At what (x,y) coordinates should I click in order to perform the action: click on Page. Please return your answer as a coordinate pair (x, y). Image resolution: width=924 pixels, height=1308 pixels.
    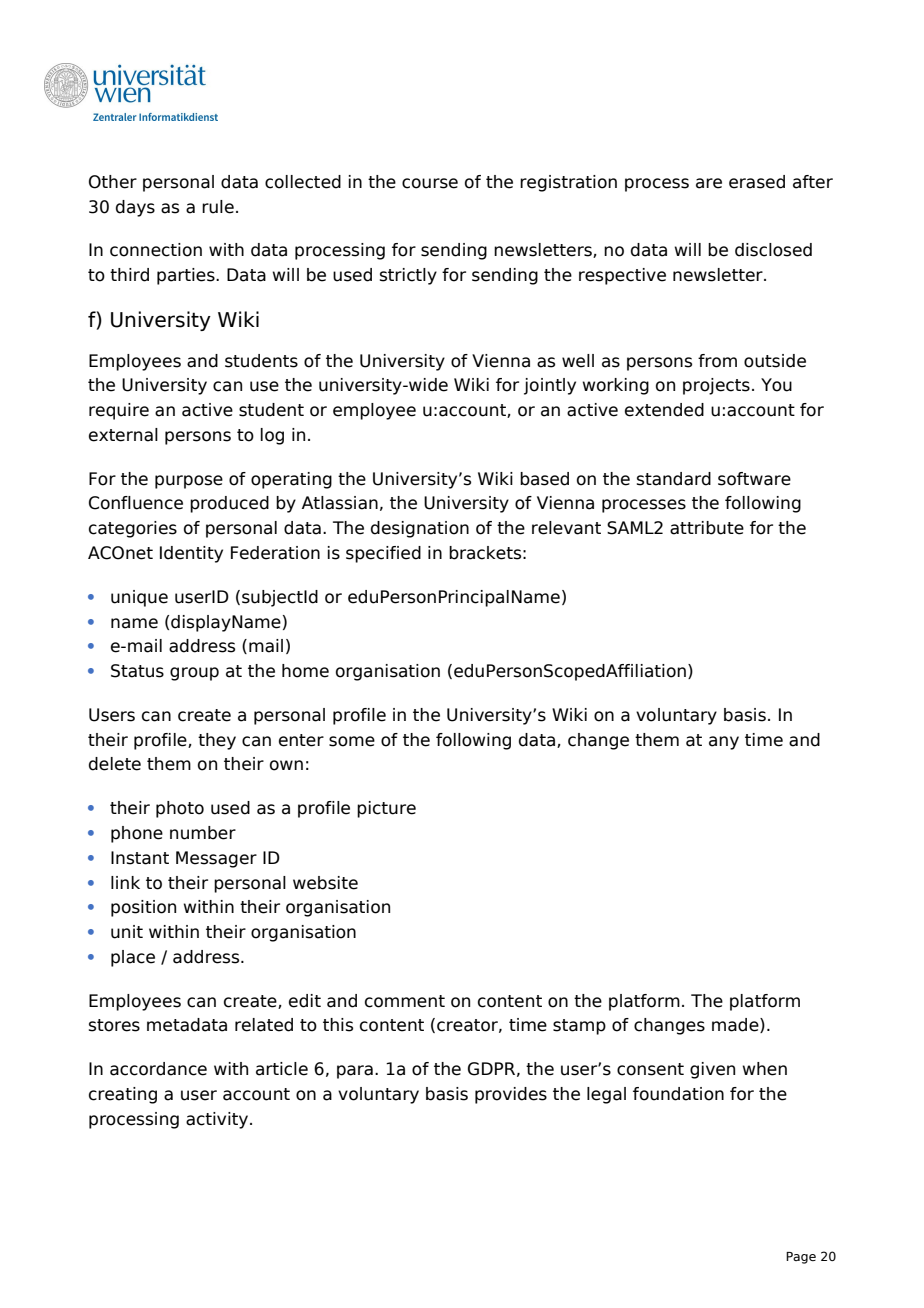
    Looking at the image, I should click on (801, 1258).
